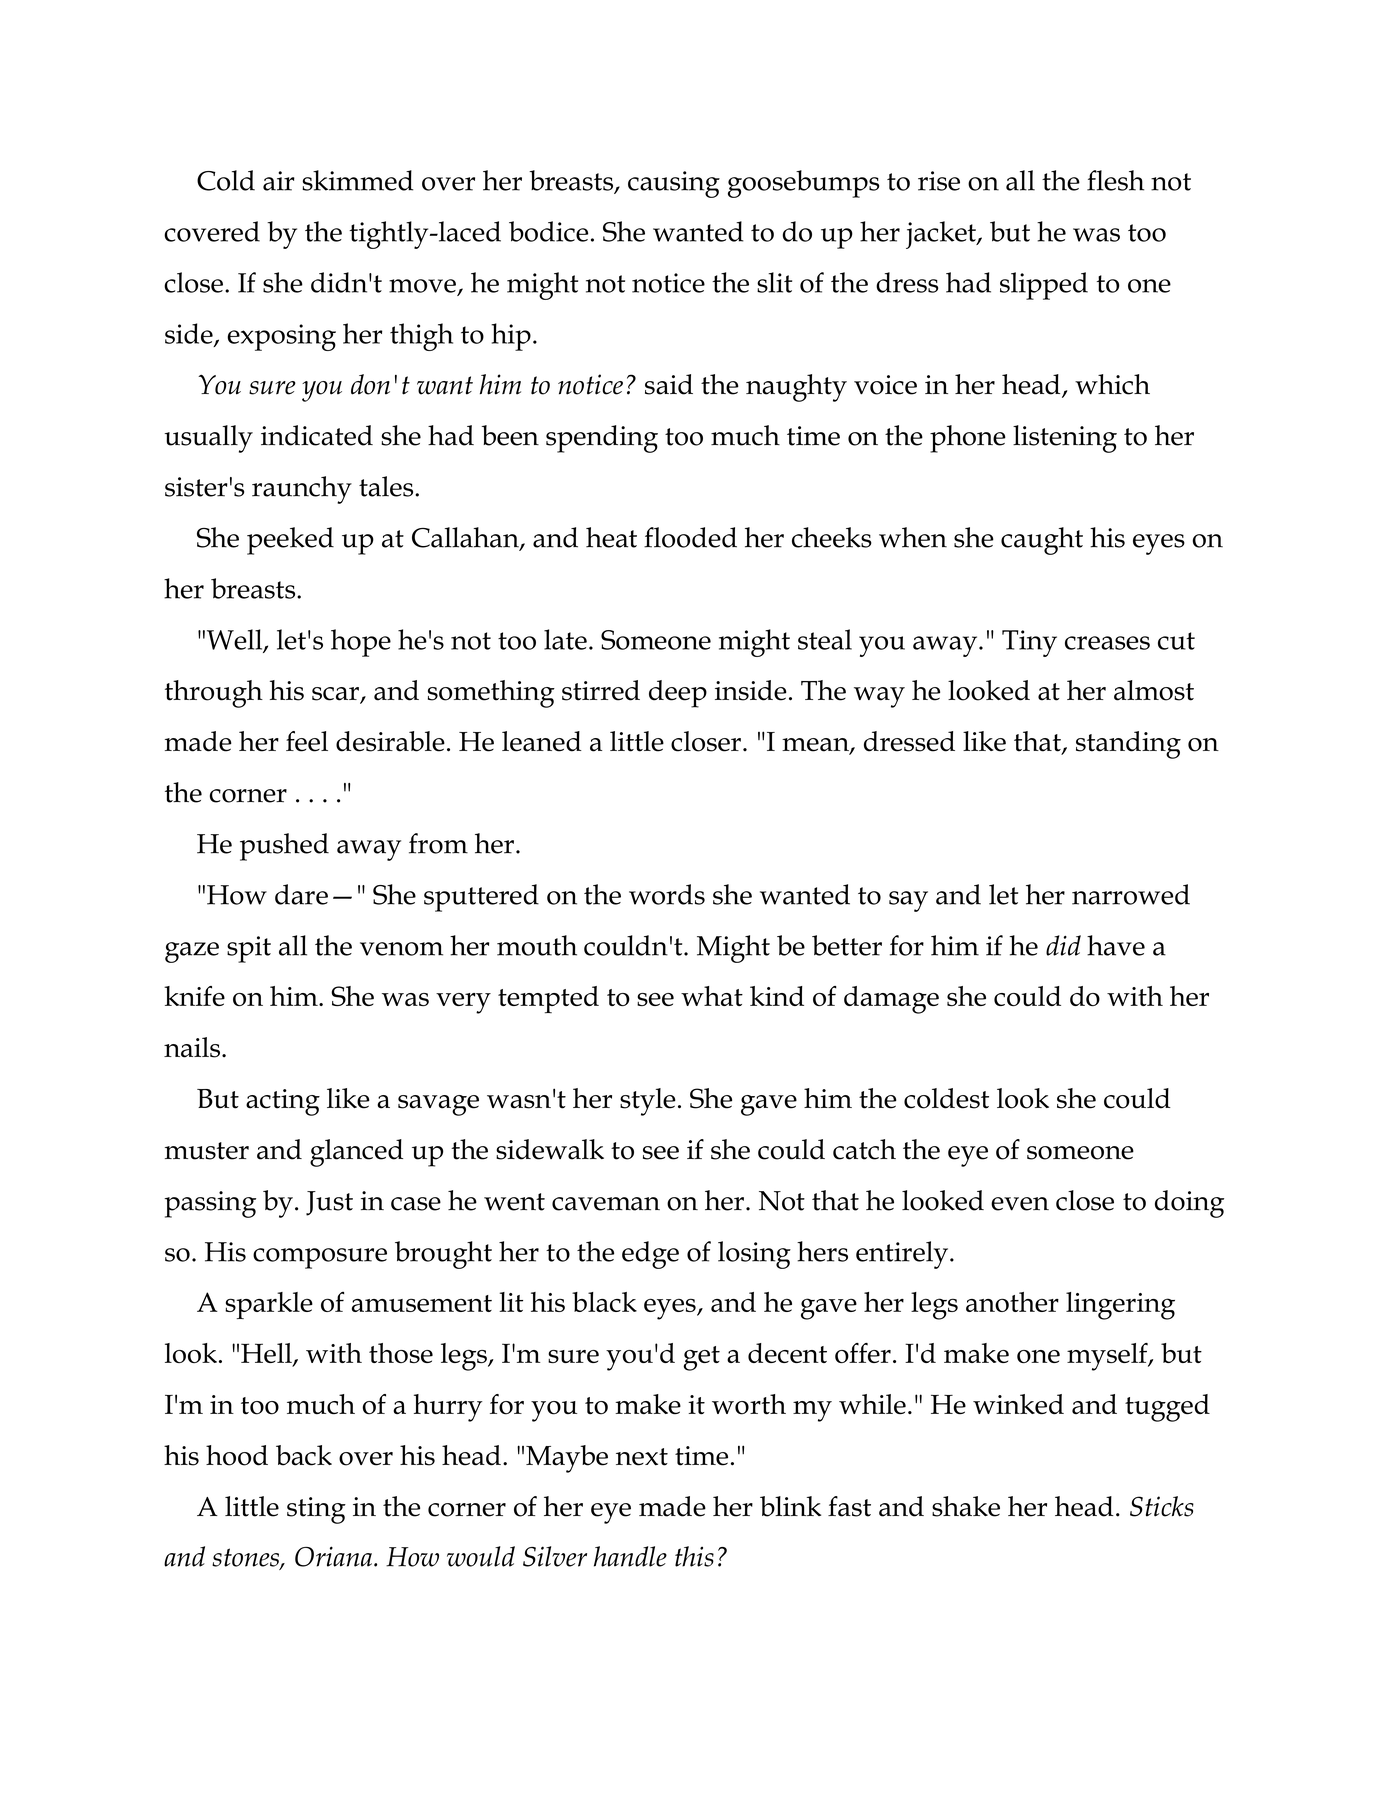 This screenshot has width=1395, height=1805. What do you see at coordinates (694, 1556) in the screenshot?
I see `this` at bounding box center [694, 1556].
